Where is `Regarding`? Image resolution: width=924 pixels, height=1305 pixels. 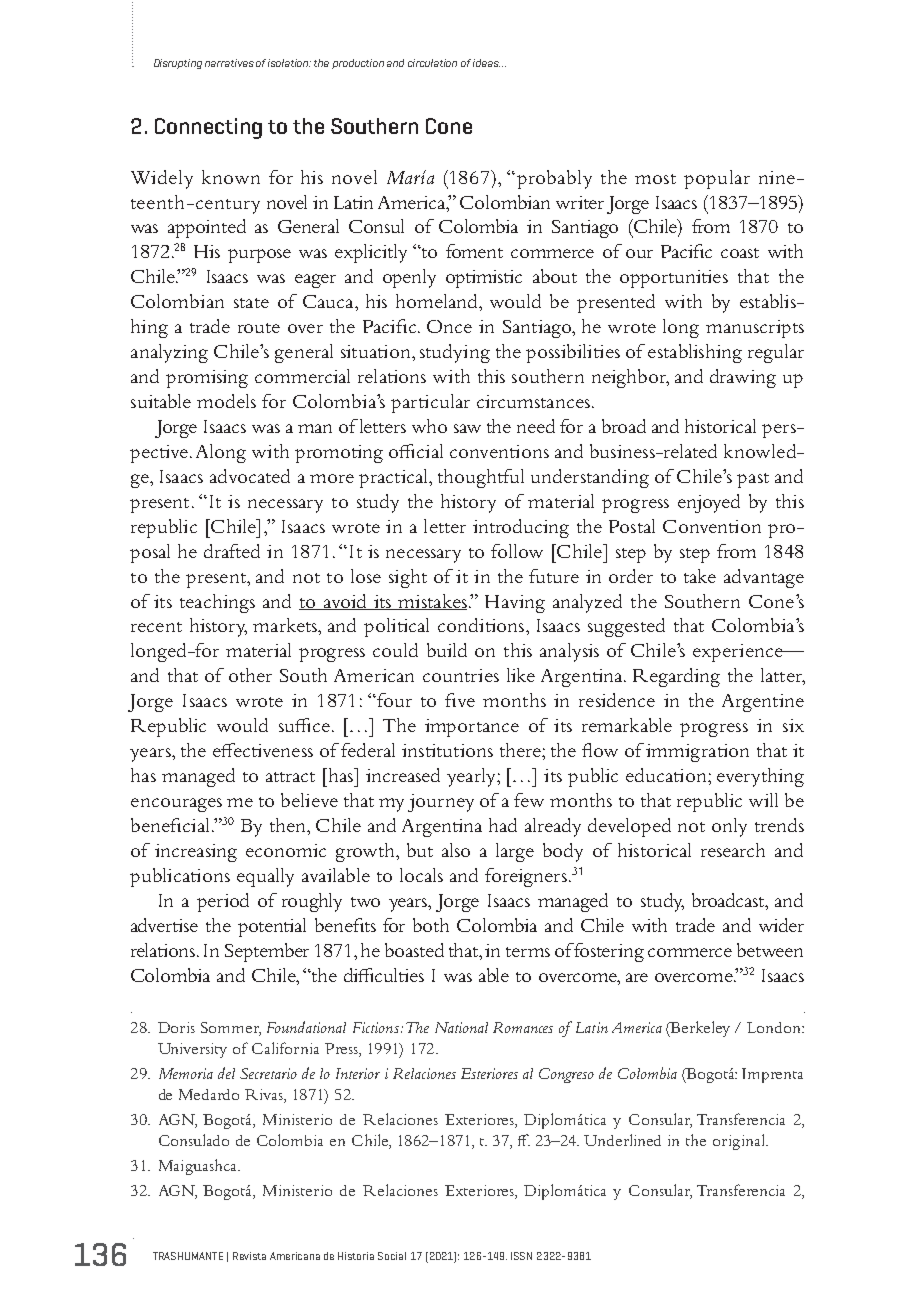 Regarding is located at coordinates (676, 677).
